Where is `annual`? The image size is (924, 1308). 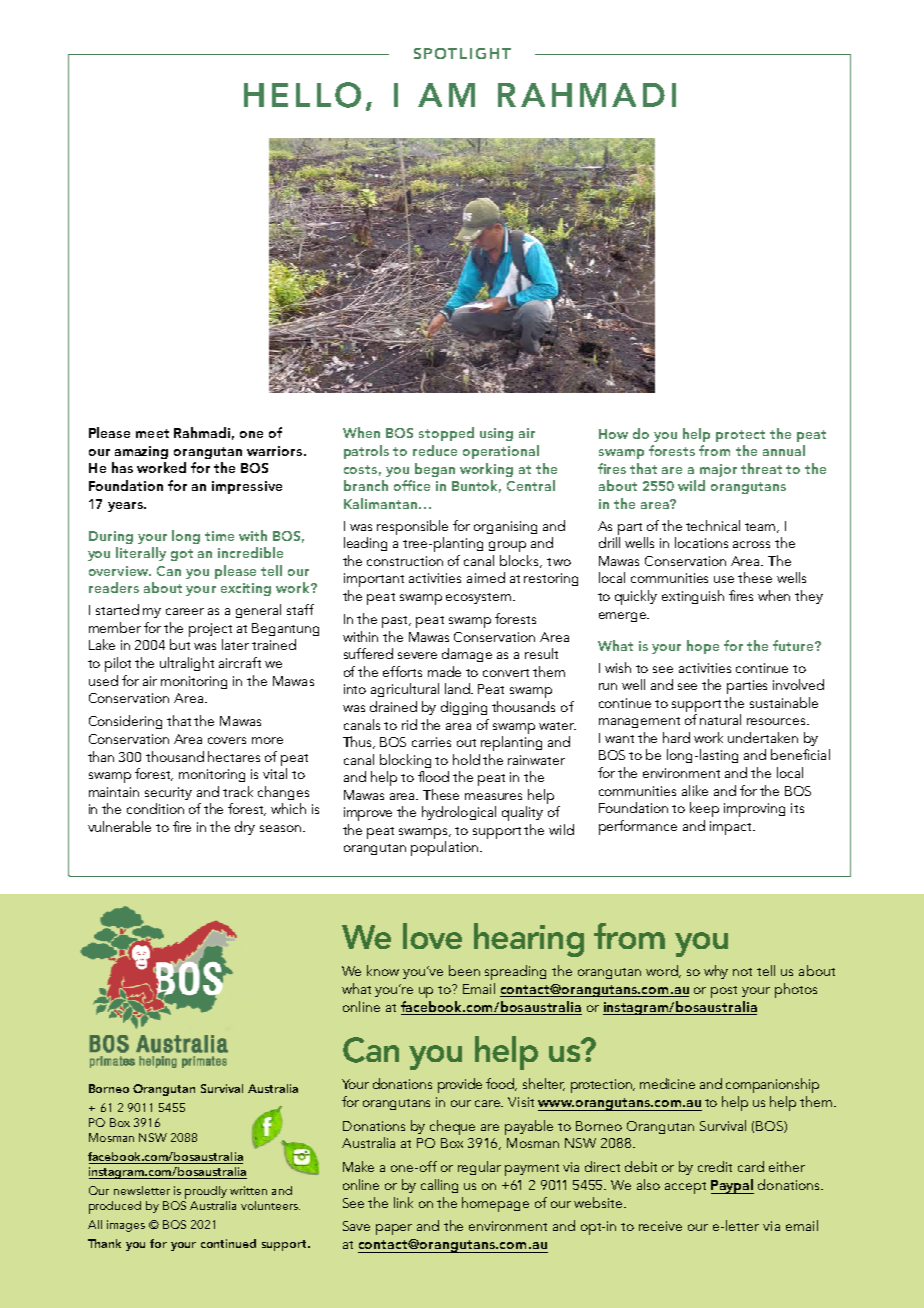
annual is located at coordinates (784, 450).
